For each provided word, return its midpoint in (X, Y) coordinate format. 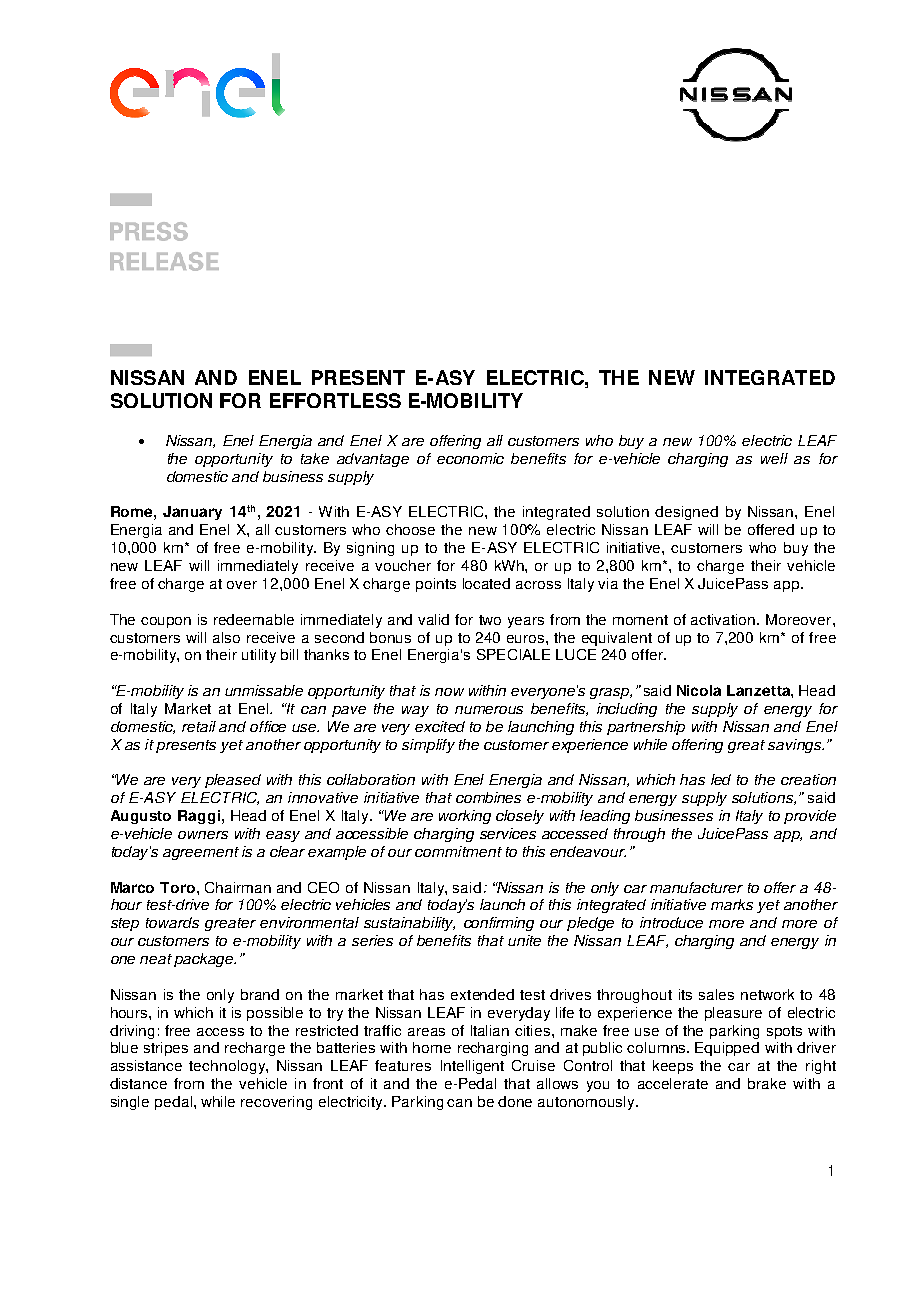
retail (199, 726)
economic (470, 458)
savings (795, 746)
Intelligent (472, 1067)
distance (138, 1083)
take (315, 458)
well (774, 458)
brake (767, 1083)
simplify (428, 746)
